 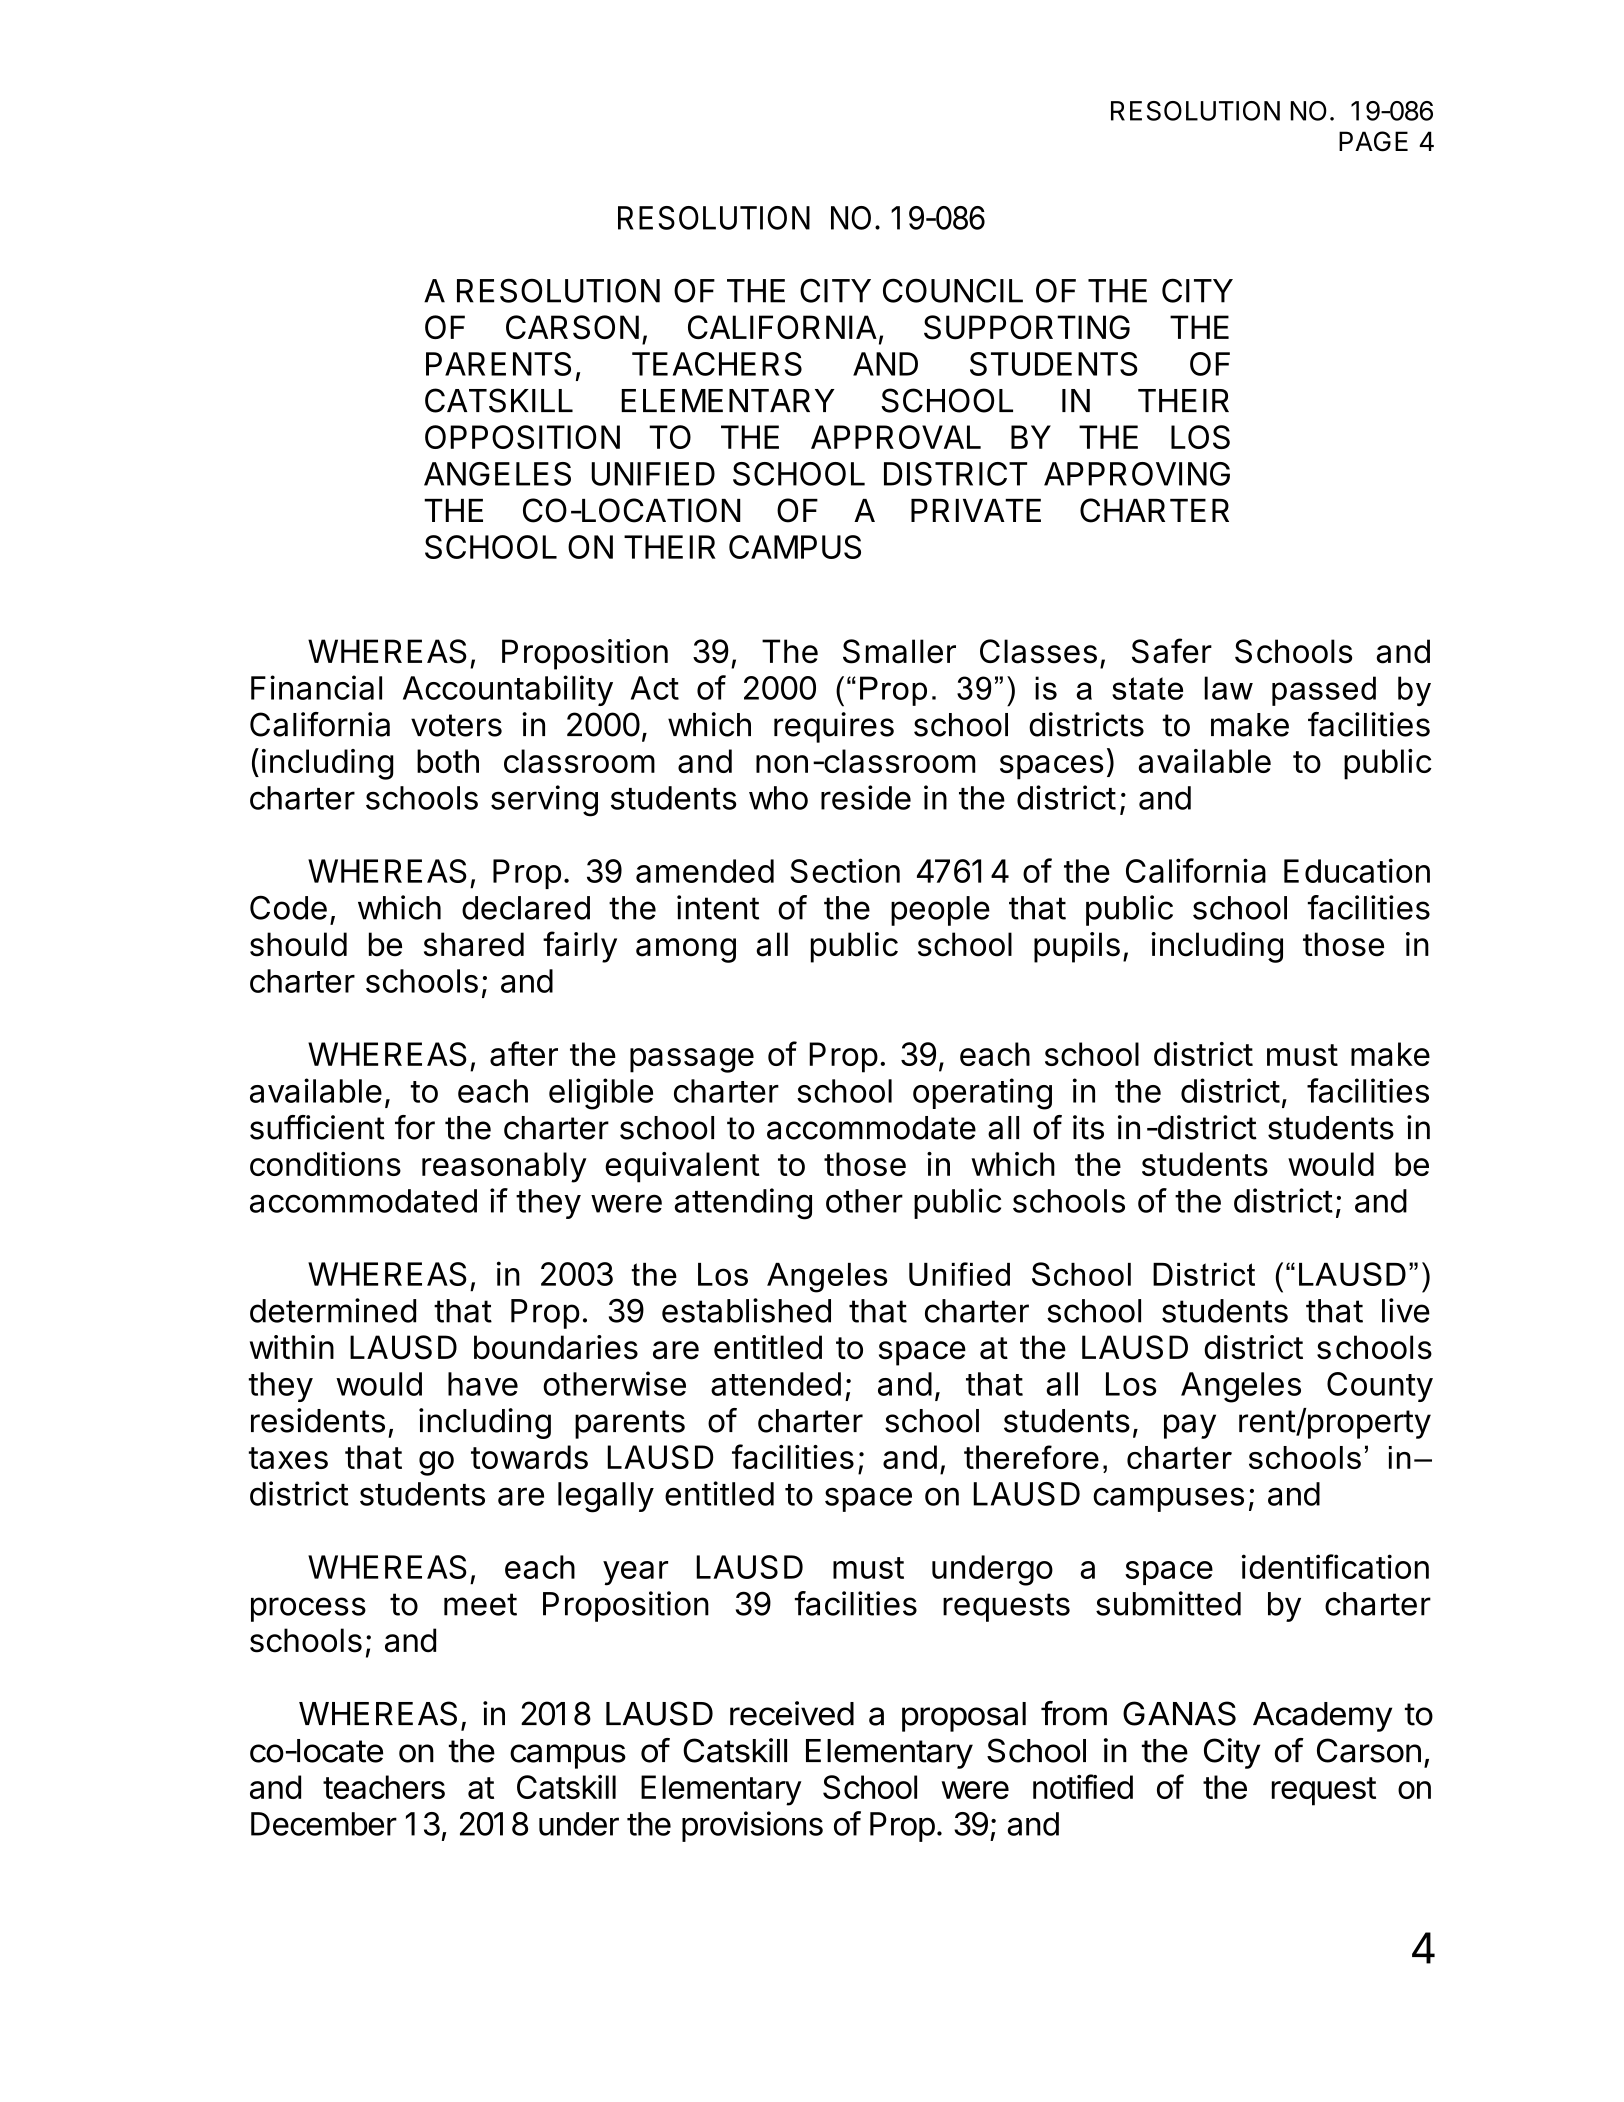 I want to click on received, so click(x=792, y=1713).
